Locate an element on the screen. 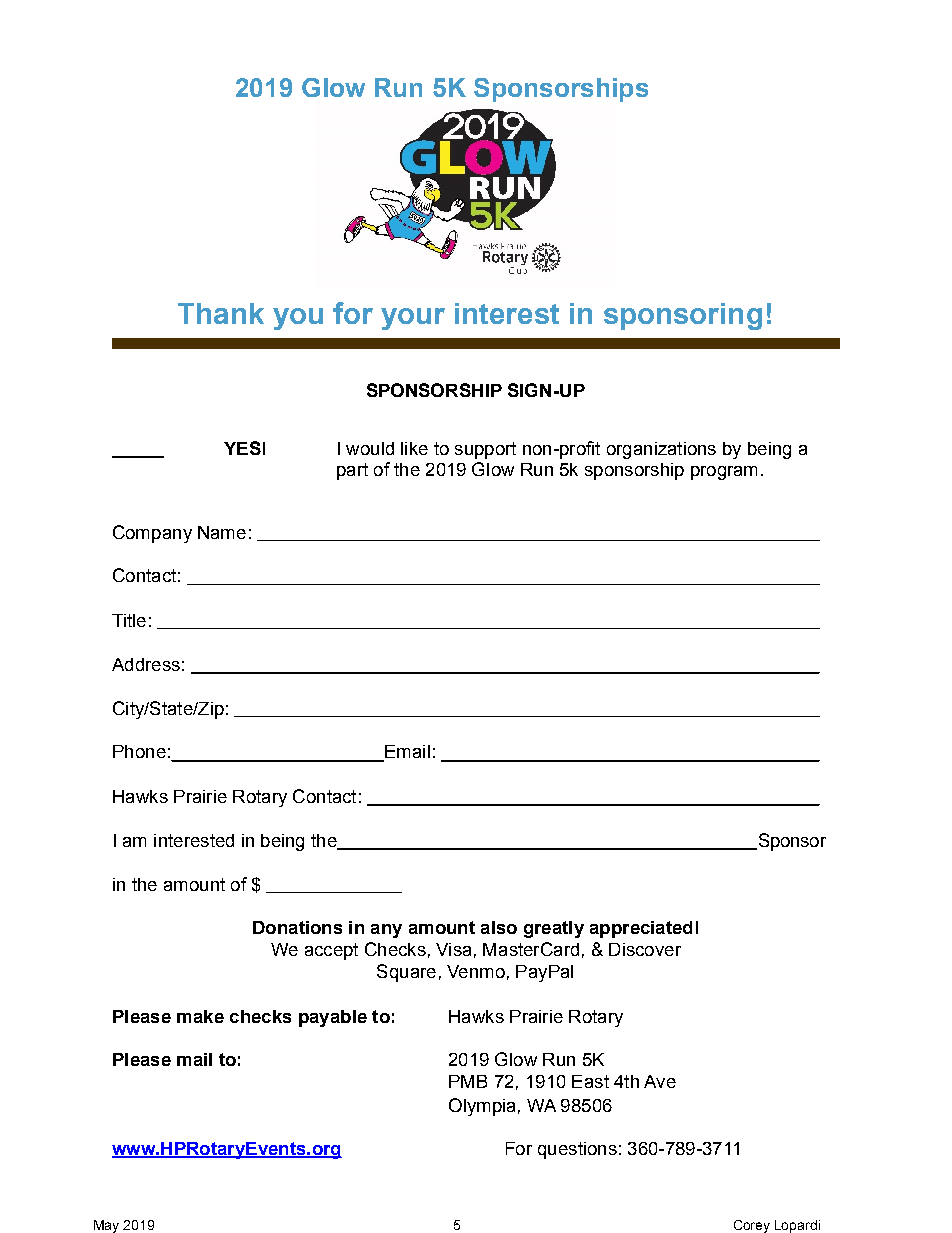  appreciated is located at coordinates (641, 929).
